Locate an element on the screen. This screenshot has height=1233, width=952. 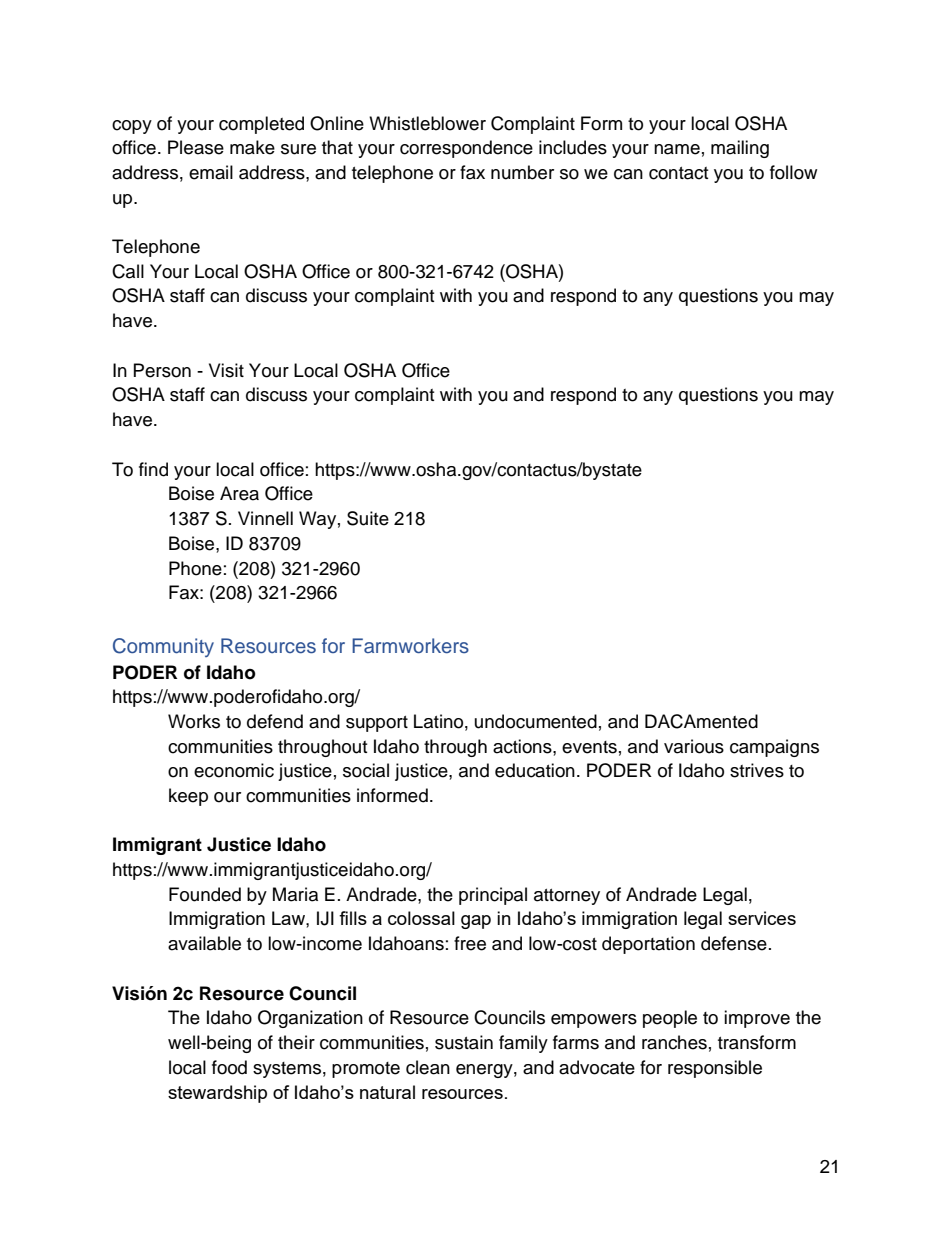
Please is located at coordinates (196, 147).
